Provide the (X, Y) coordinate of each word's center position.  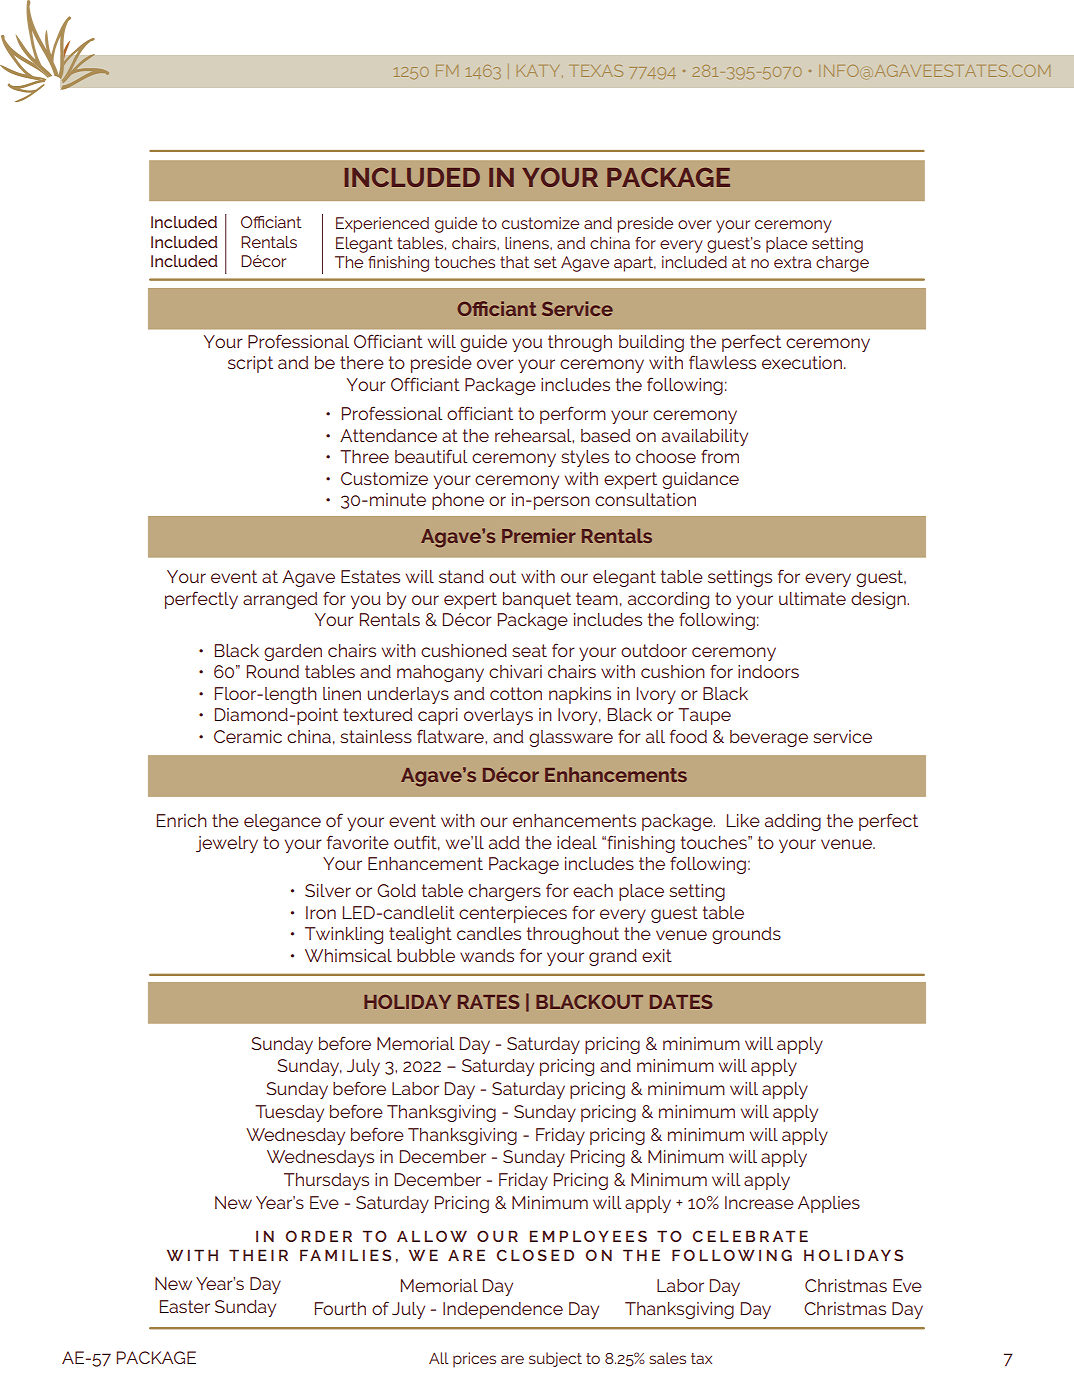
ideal (577, 842)
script (250, 364)
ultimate (812, 598)
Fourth (340, 1308)
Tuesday (289, 1113)
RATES (488, 1002)
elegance (282, 822)
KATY (540, 71)
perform (573, 415)
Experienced (382, 225)
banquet (537, 600)
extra (793, 262)
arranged (280, 600)
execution (802, 362)
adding (793, 822)
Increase (759, 1202)
